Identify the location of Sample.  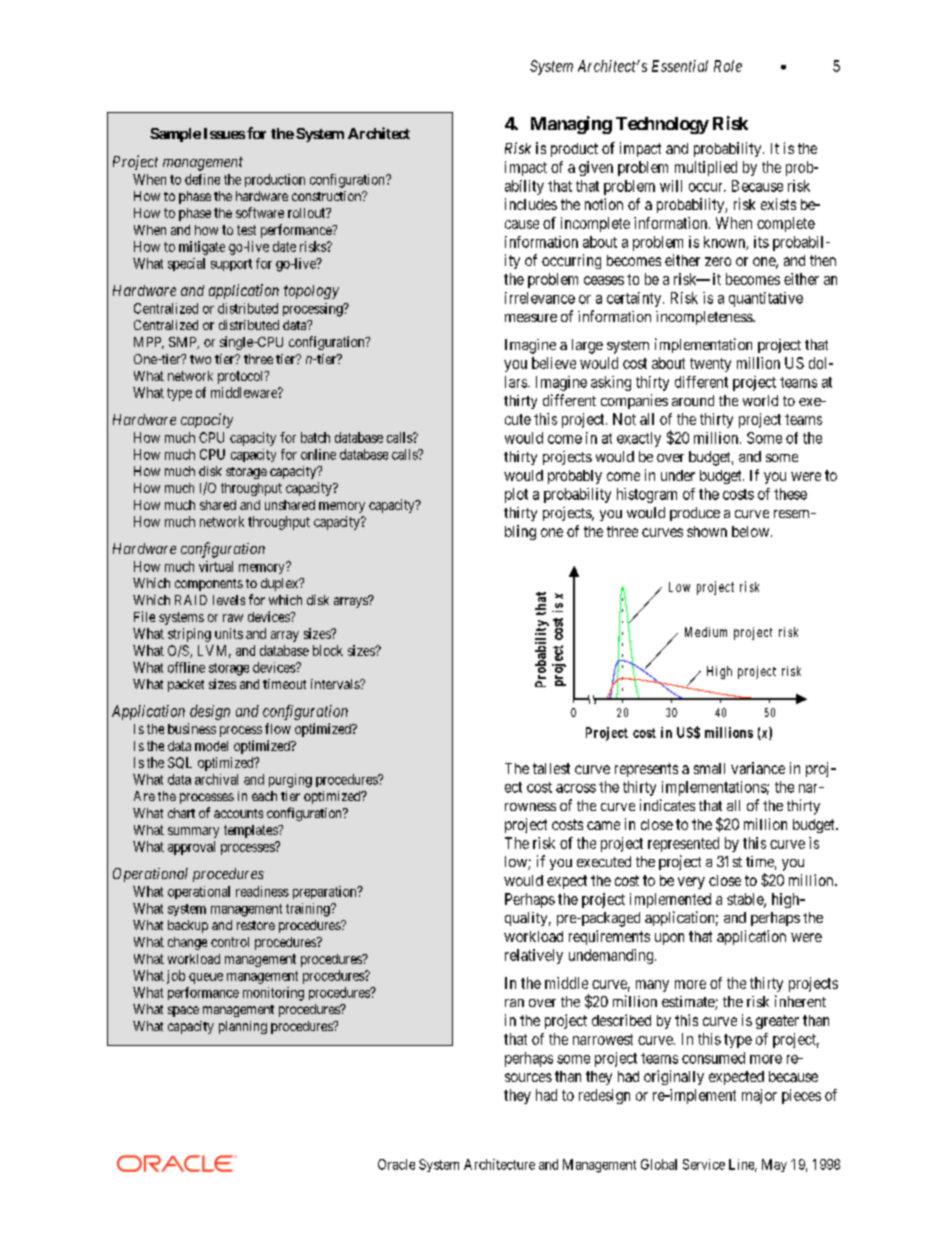
(175, 135).
